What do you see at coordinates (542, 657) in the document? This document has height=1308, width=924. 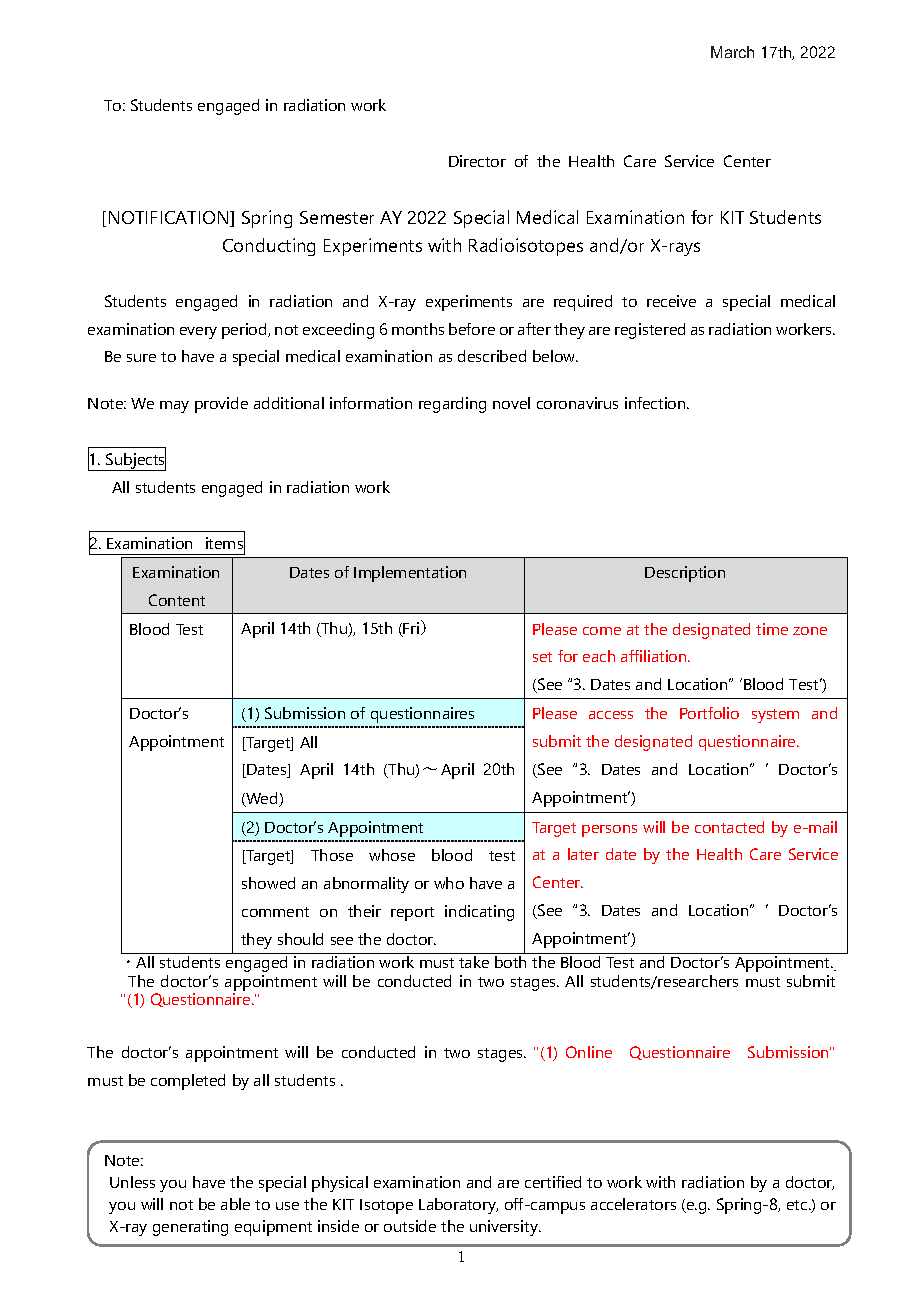 I see `set` at bounding box center [542, 657].
